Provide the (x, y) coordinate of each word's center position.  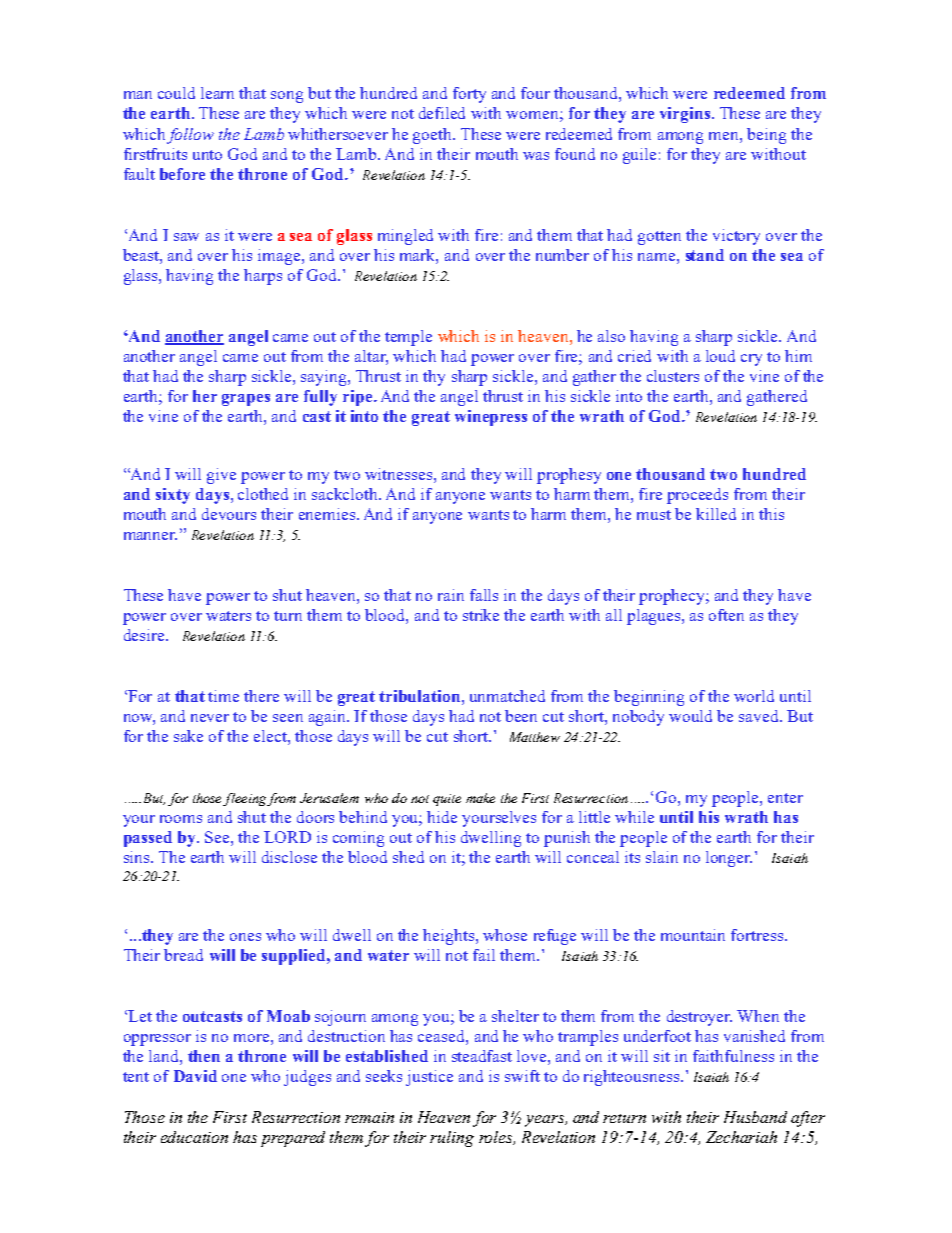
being (766, 136)
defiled (442, 113)
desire (145, 635)
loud (720, 356)
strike (481, 615)
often (726, 615)
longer (729, 859)
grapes (246, 400)
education (194, 1137)
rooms (181, 819)
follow (190, 136)
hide (442, 817)
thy (434, 378)
